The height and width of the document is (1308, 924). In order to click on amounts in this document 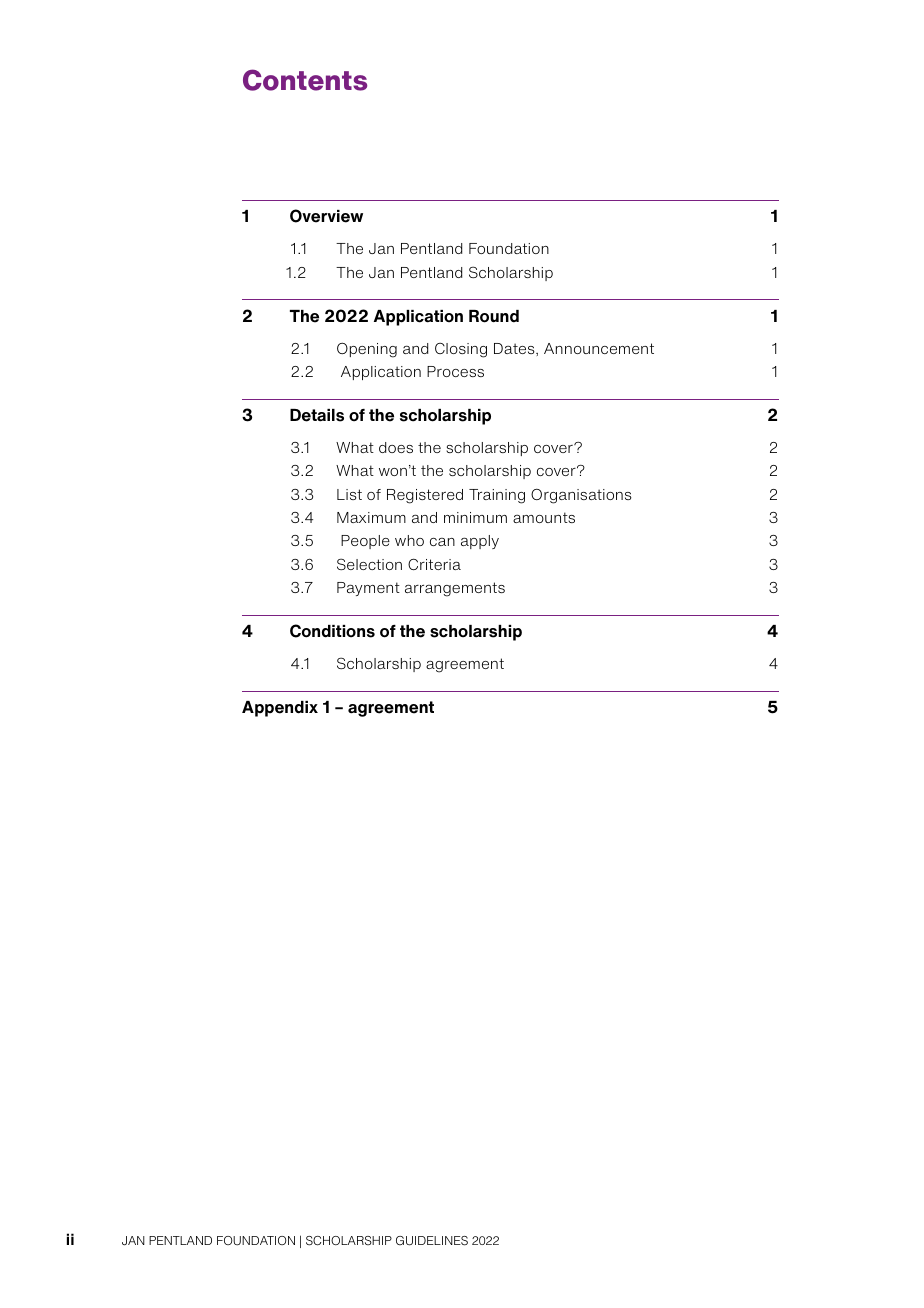, I will do `click(544, 517)`.
